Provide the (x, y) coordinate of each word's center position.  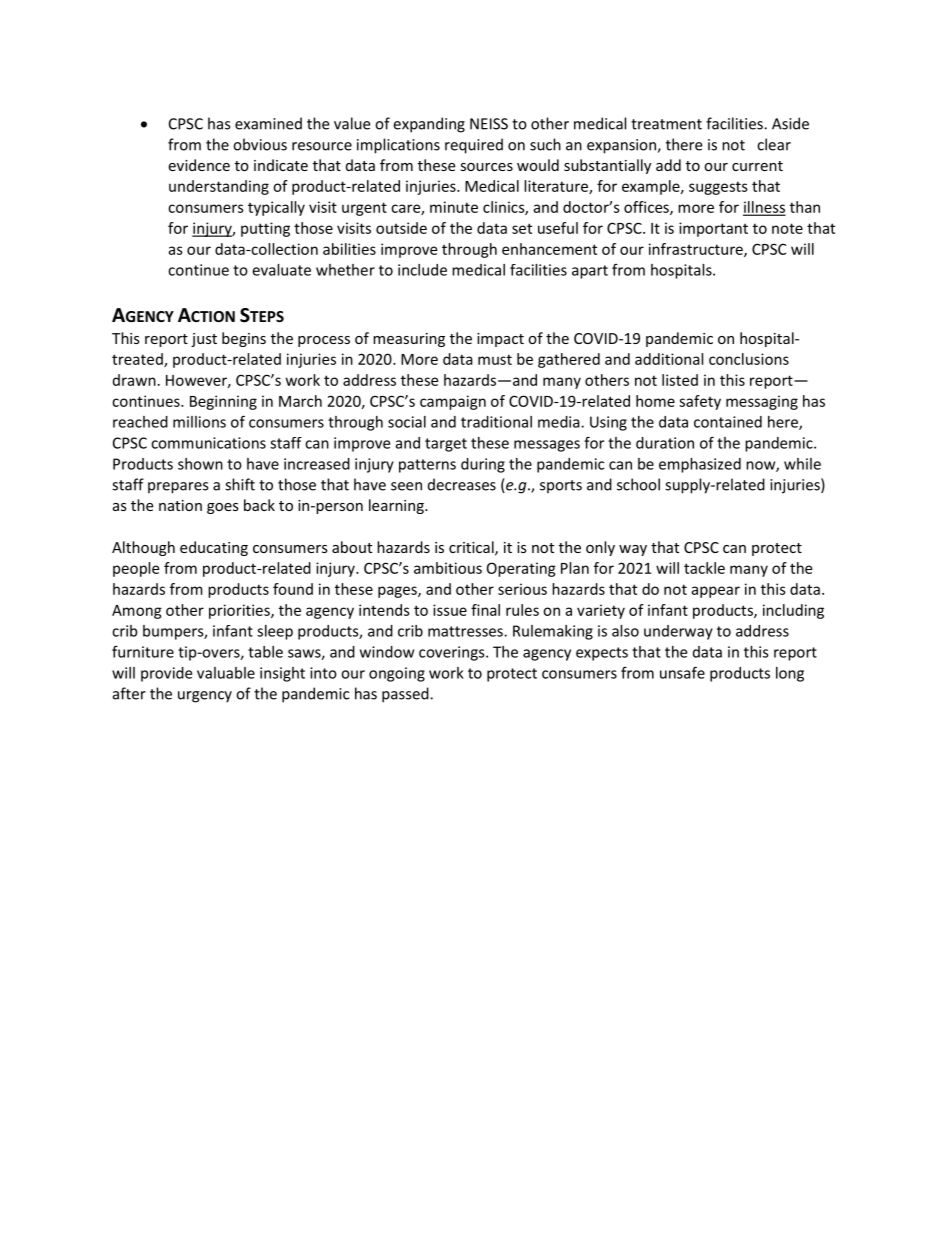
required (474, 146)
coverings (453, 653)
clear (774, 144)
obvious (260, 144)
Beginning (223, 402)
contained (728, 422)
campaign (453, 402)
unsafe (682, 672)
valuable (226, 673)
